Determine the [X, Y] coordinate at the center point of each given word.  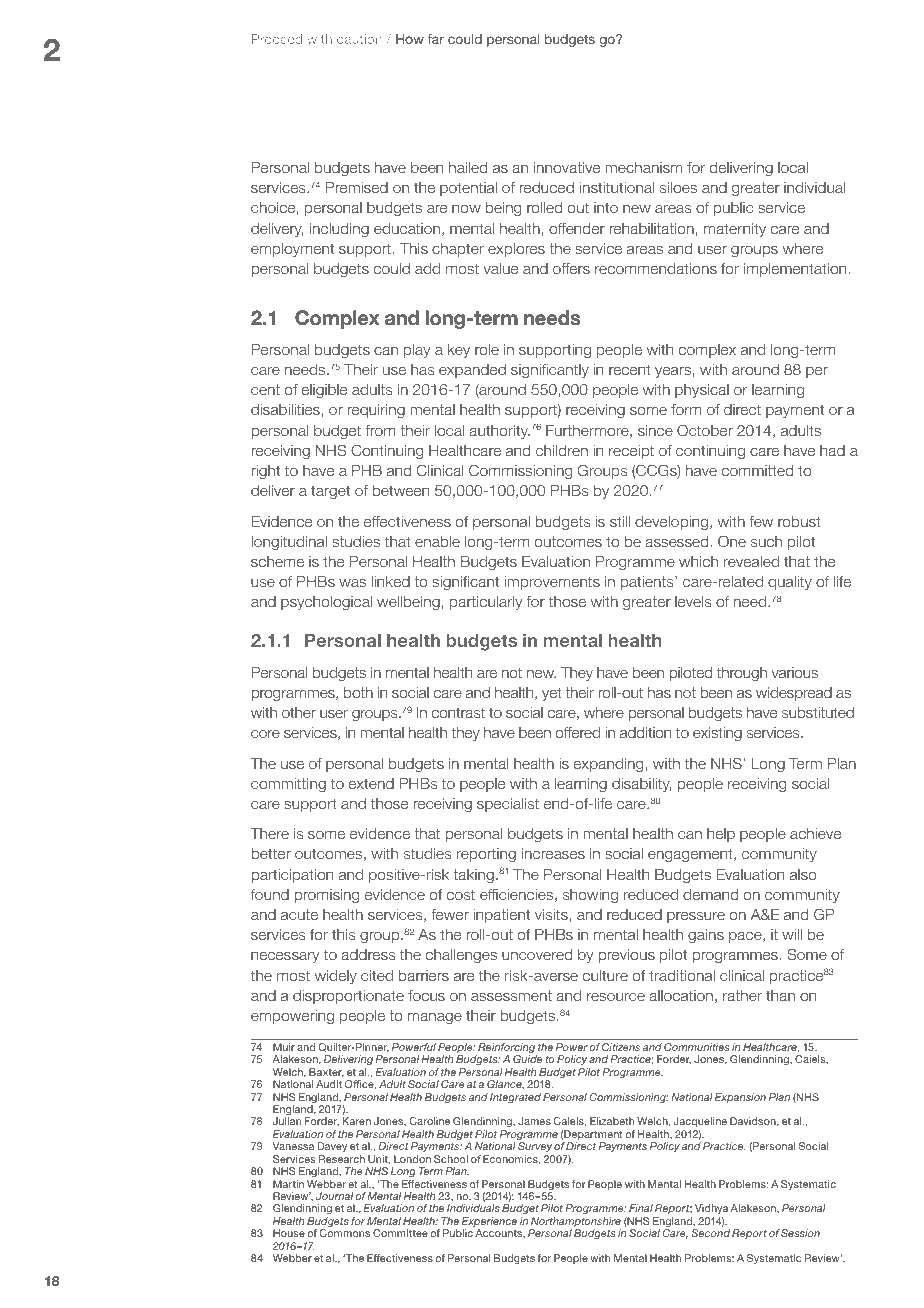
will [792, 934]
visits [552, 914]
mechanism [643, 167]
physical [702, 391]
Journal [334, 1196]
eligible [324, 391]
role [487, 349]
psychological [326, 603]
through [742, 674]
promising [326, 896]
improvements [552, 583]
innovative [567, 167]
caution [359, 39]
